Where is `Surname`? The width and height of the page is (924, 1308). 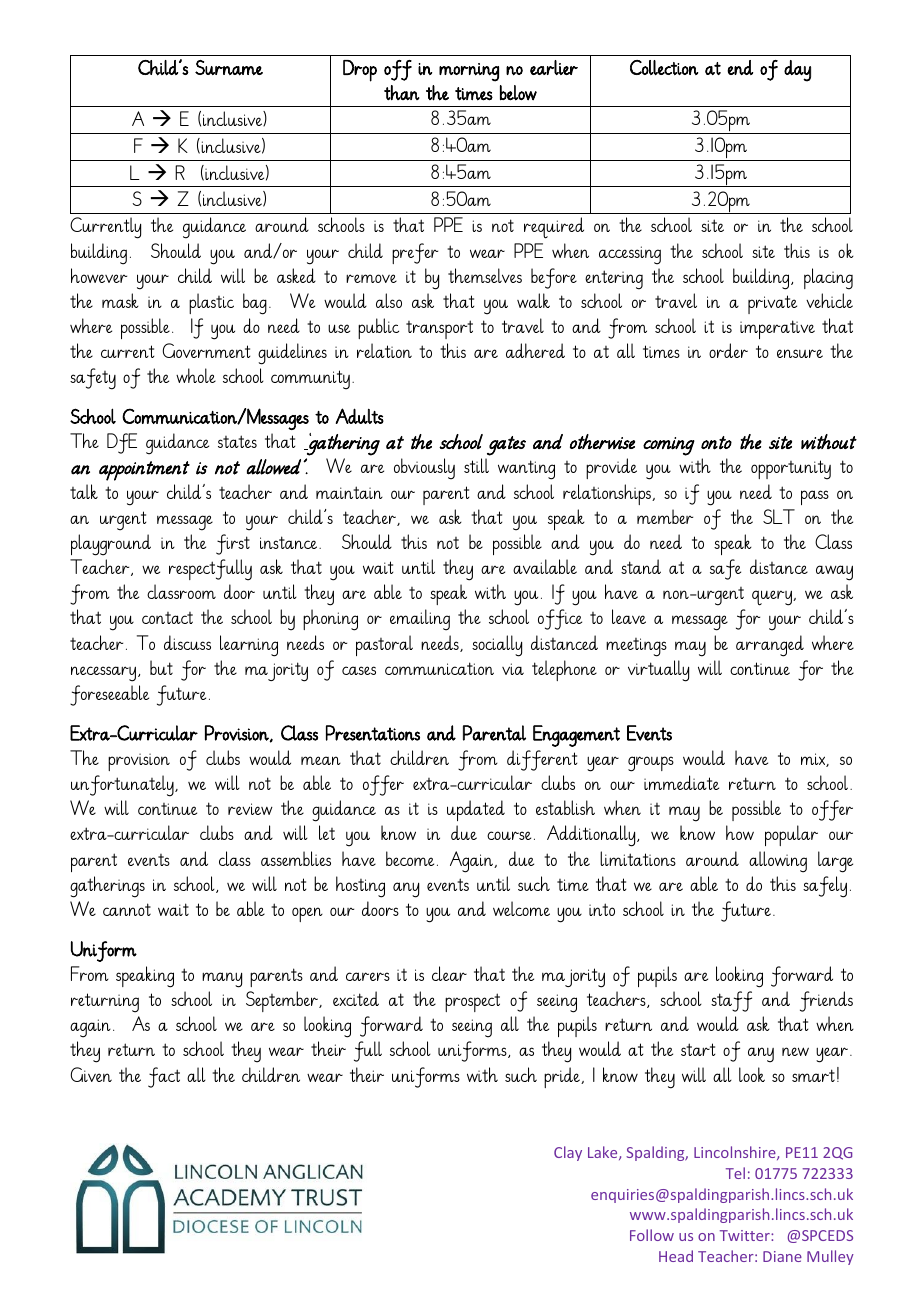
Surname is located at coordinates (229, 68).
